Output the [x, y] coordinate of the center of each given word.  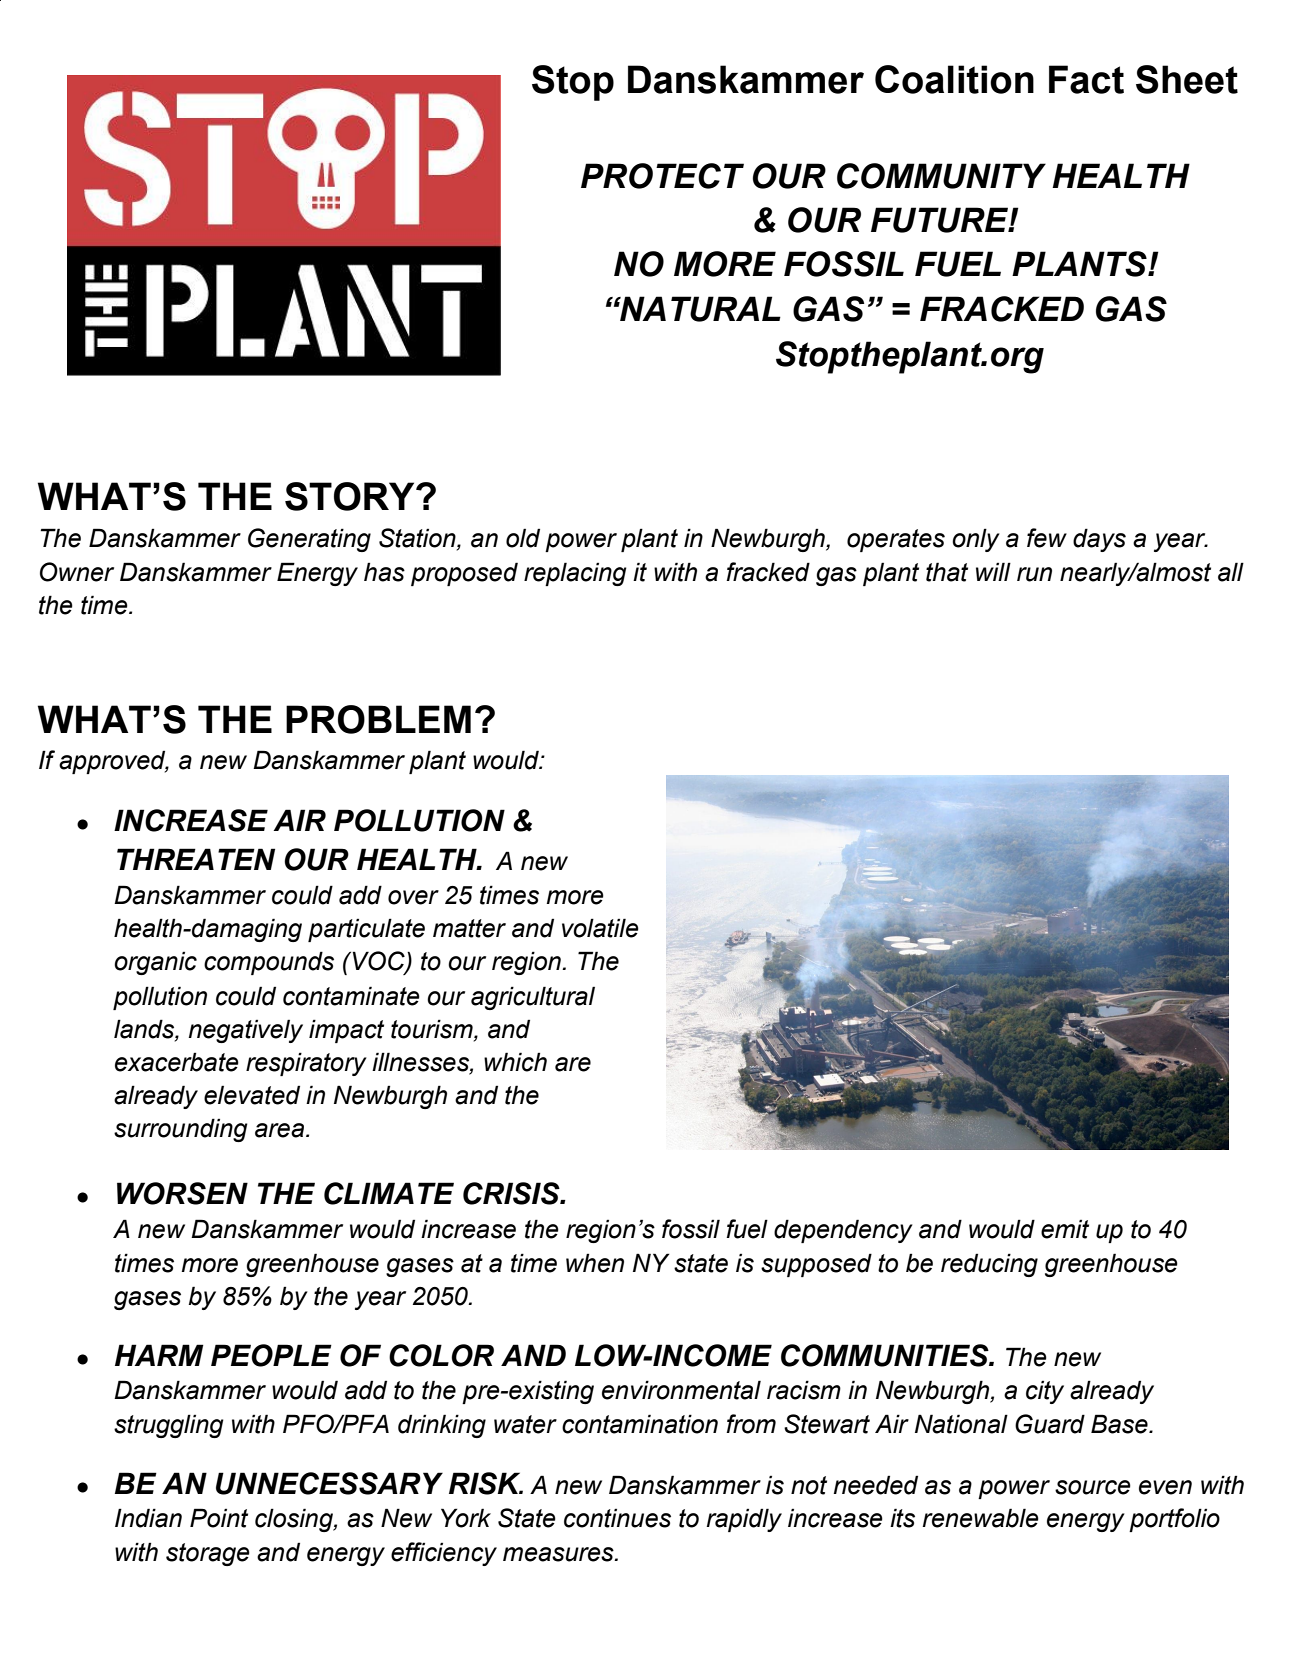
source [1093, 1487]
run [1034, 574]
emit [1065, 1229]
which [515, 1062]
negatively [246, 1031]
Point [219, 1518]
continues [617, 1518]
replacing [575, 574]
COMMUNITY [941, 176]
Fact [1086, 79]
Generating [309, 540]
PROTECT [662, 176]
